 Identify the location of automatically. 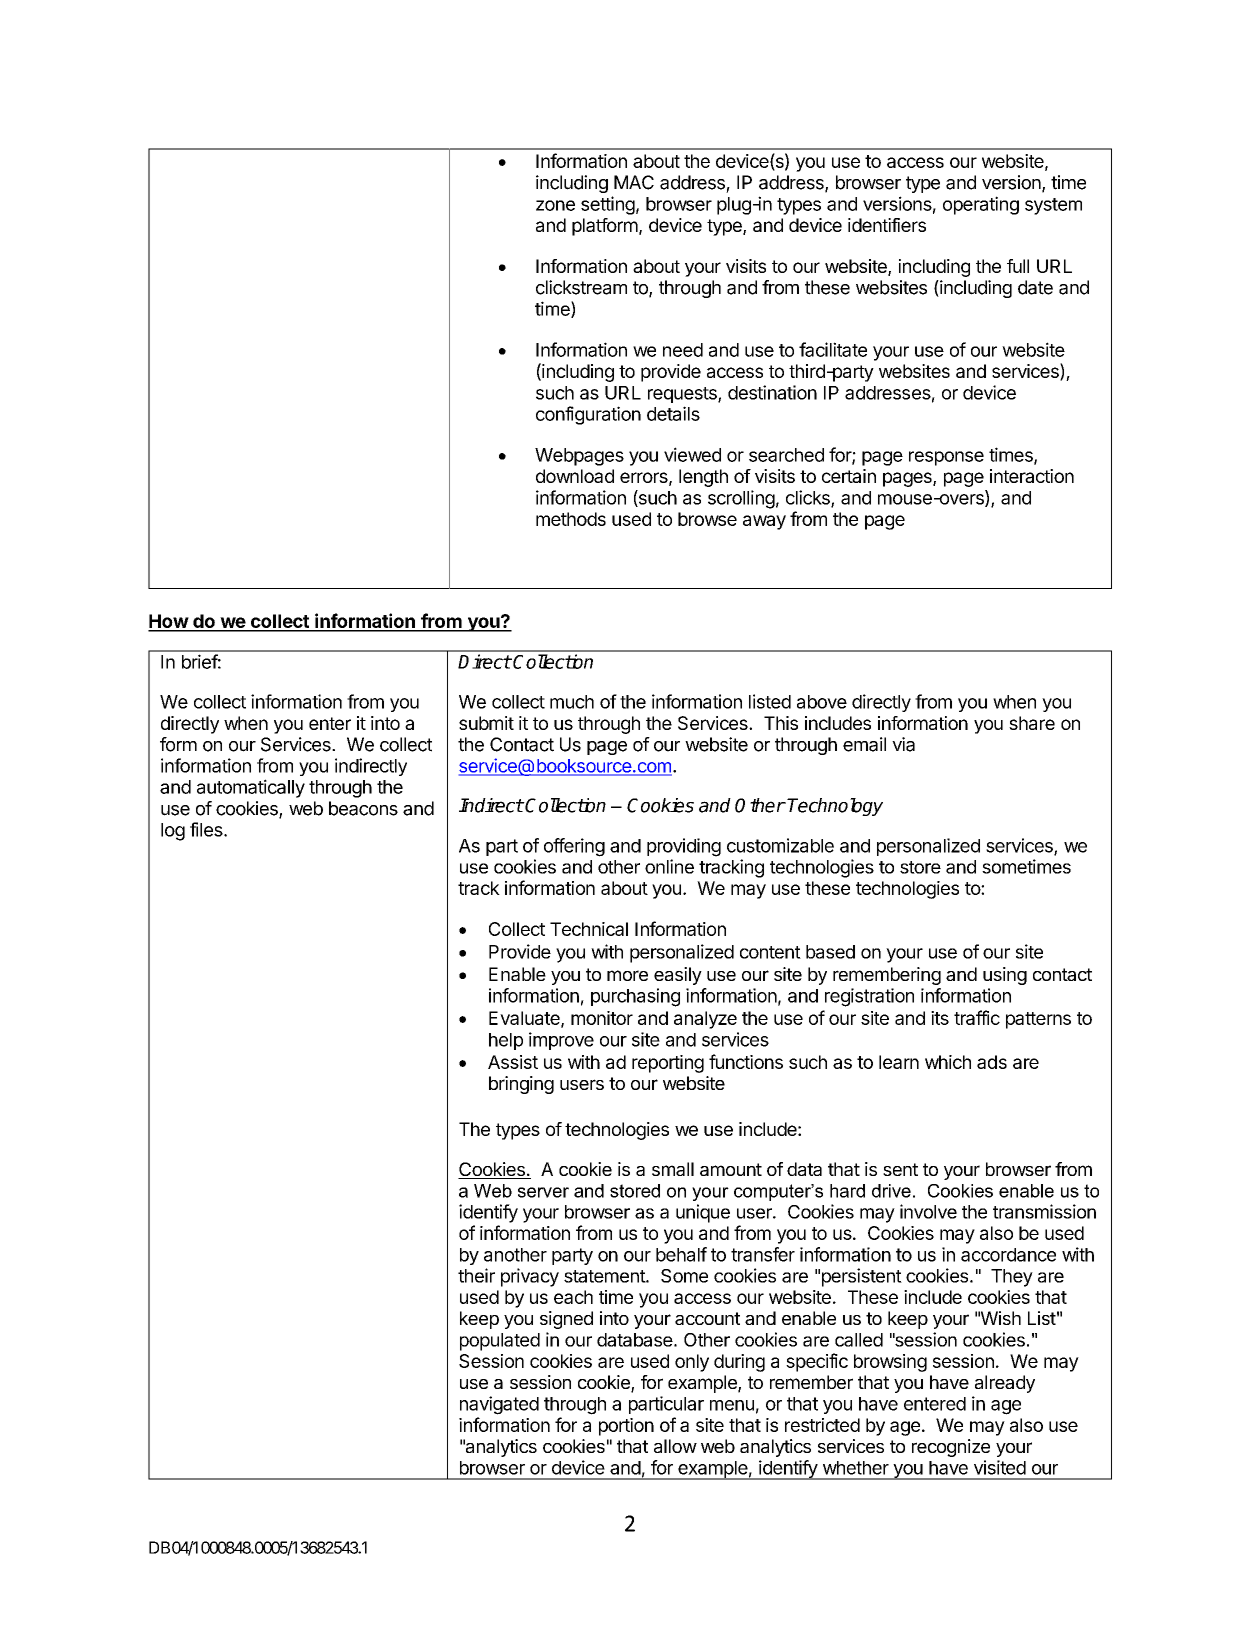
(251, 788).
